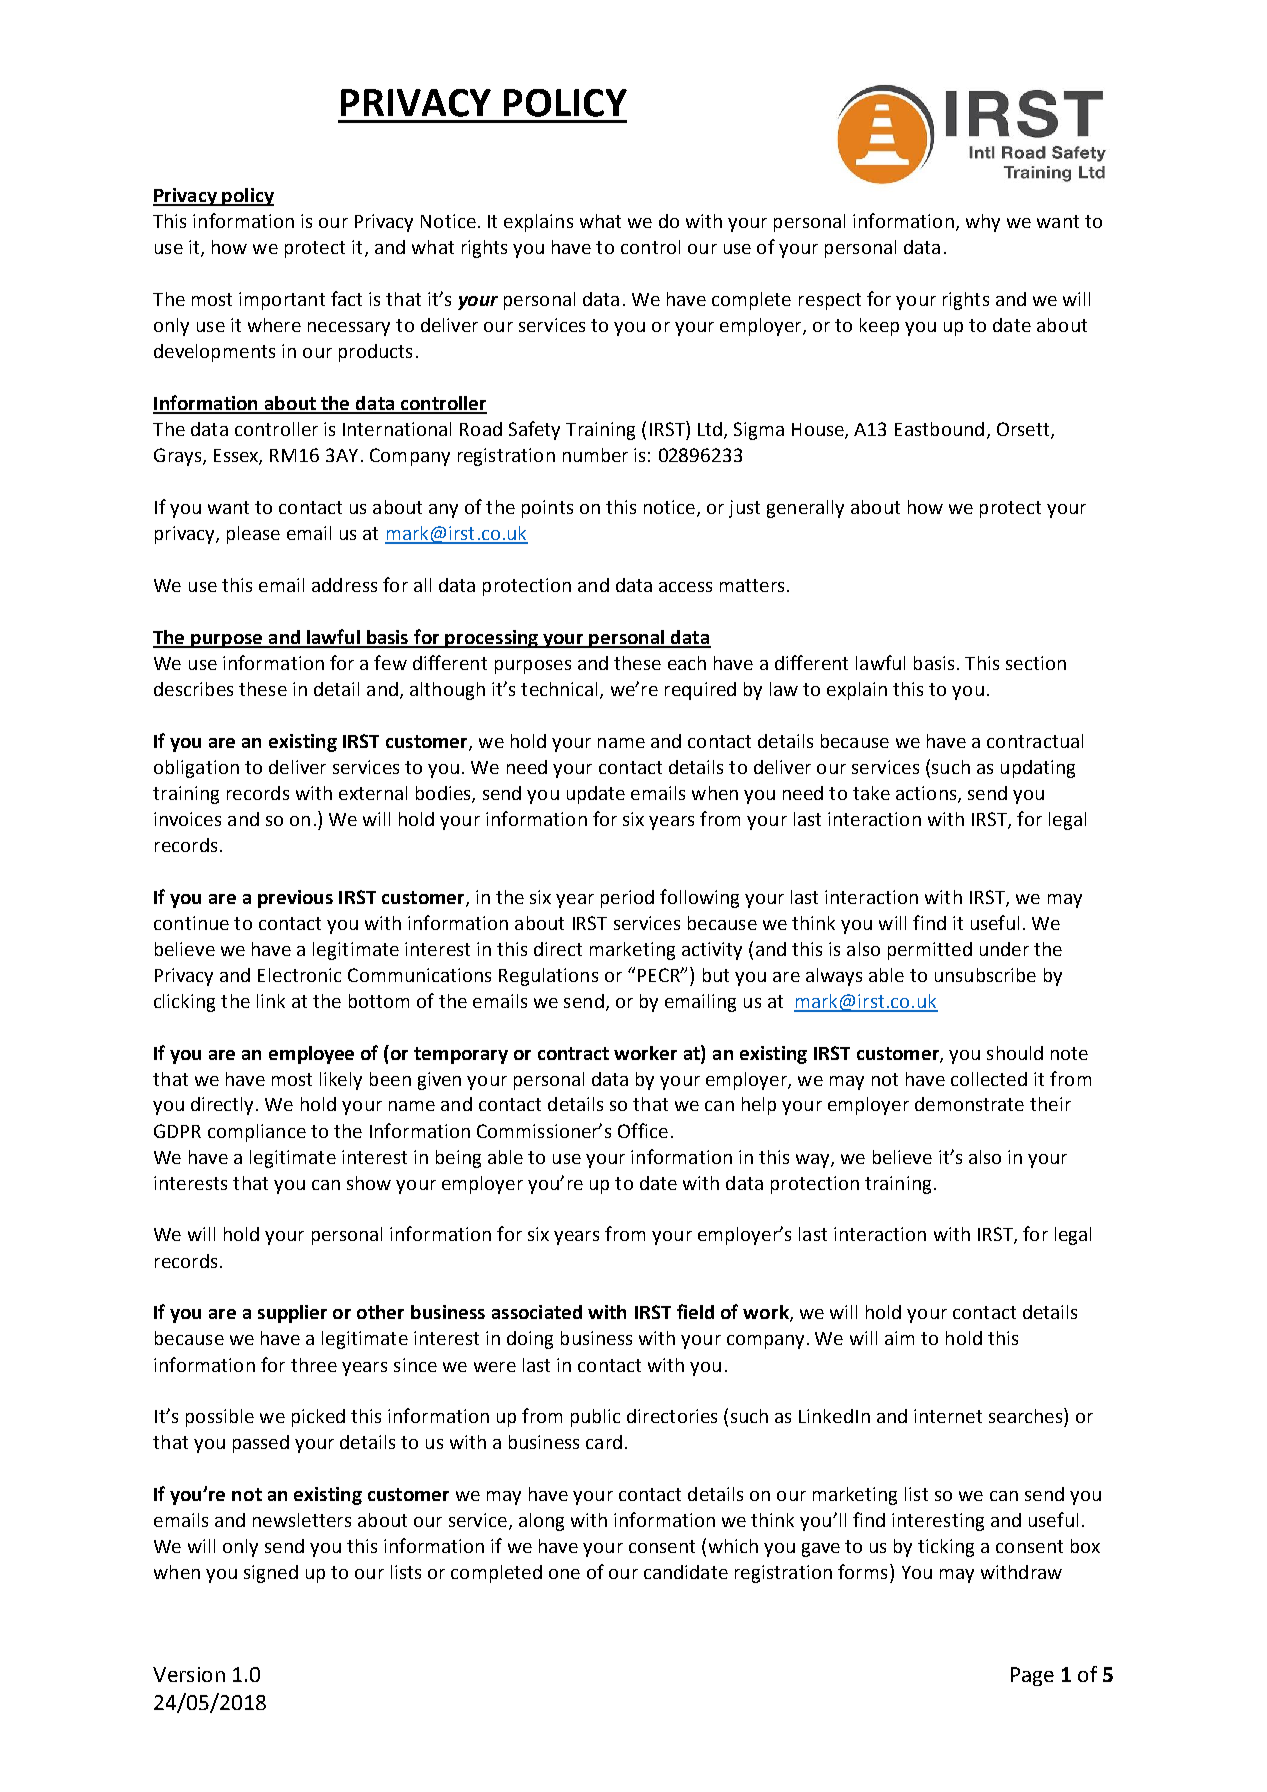 The image size is (1267, 1792). What do you see at coordinates (257, 1133) in the screenshot?
I see `compliance` at bounding box center [257, 1133].
